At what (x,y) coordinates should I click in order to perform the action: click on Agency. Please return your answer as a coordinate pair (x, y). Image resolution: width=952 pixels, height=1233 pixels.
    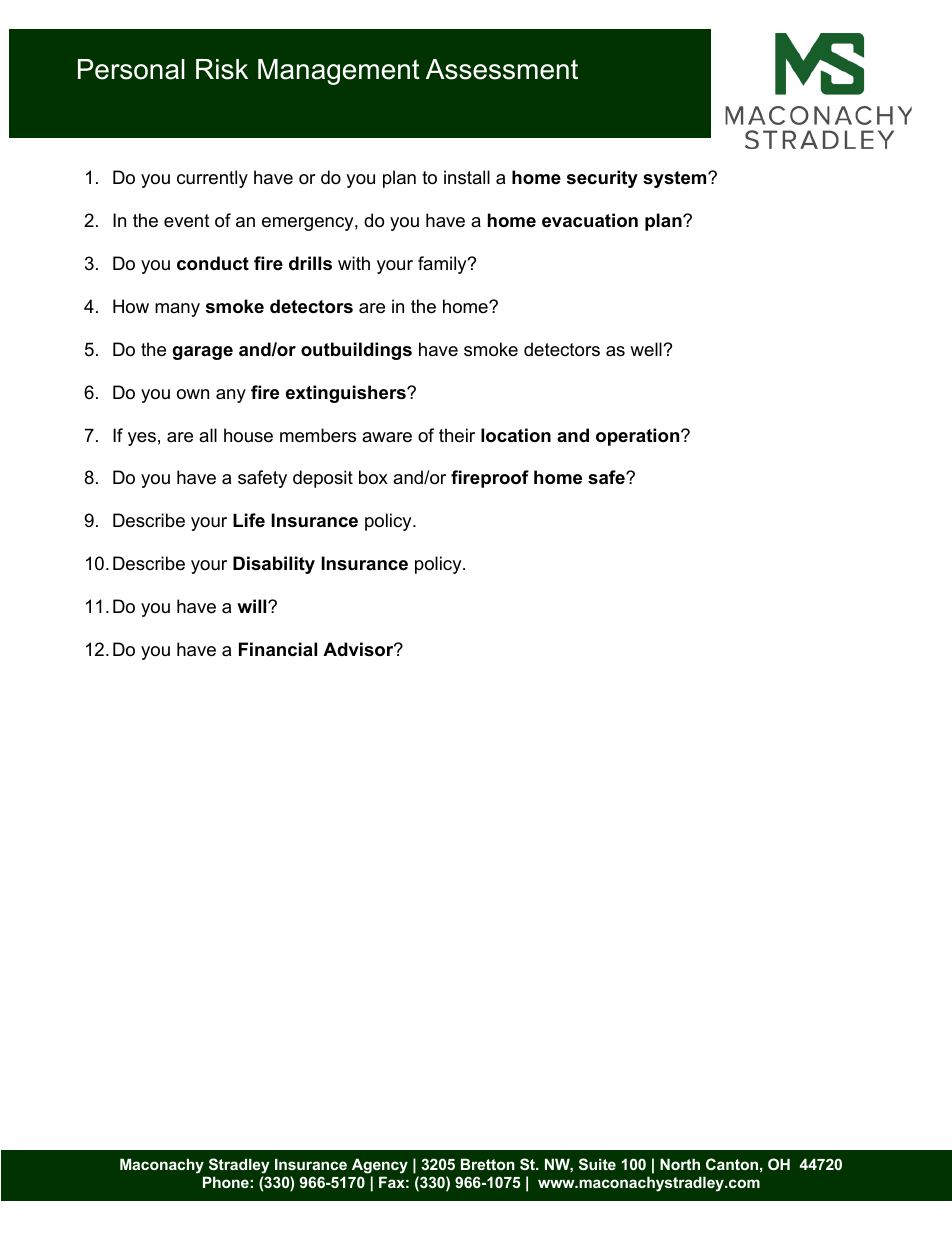
    Looking at the image, I should click on (380, 1166).
